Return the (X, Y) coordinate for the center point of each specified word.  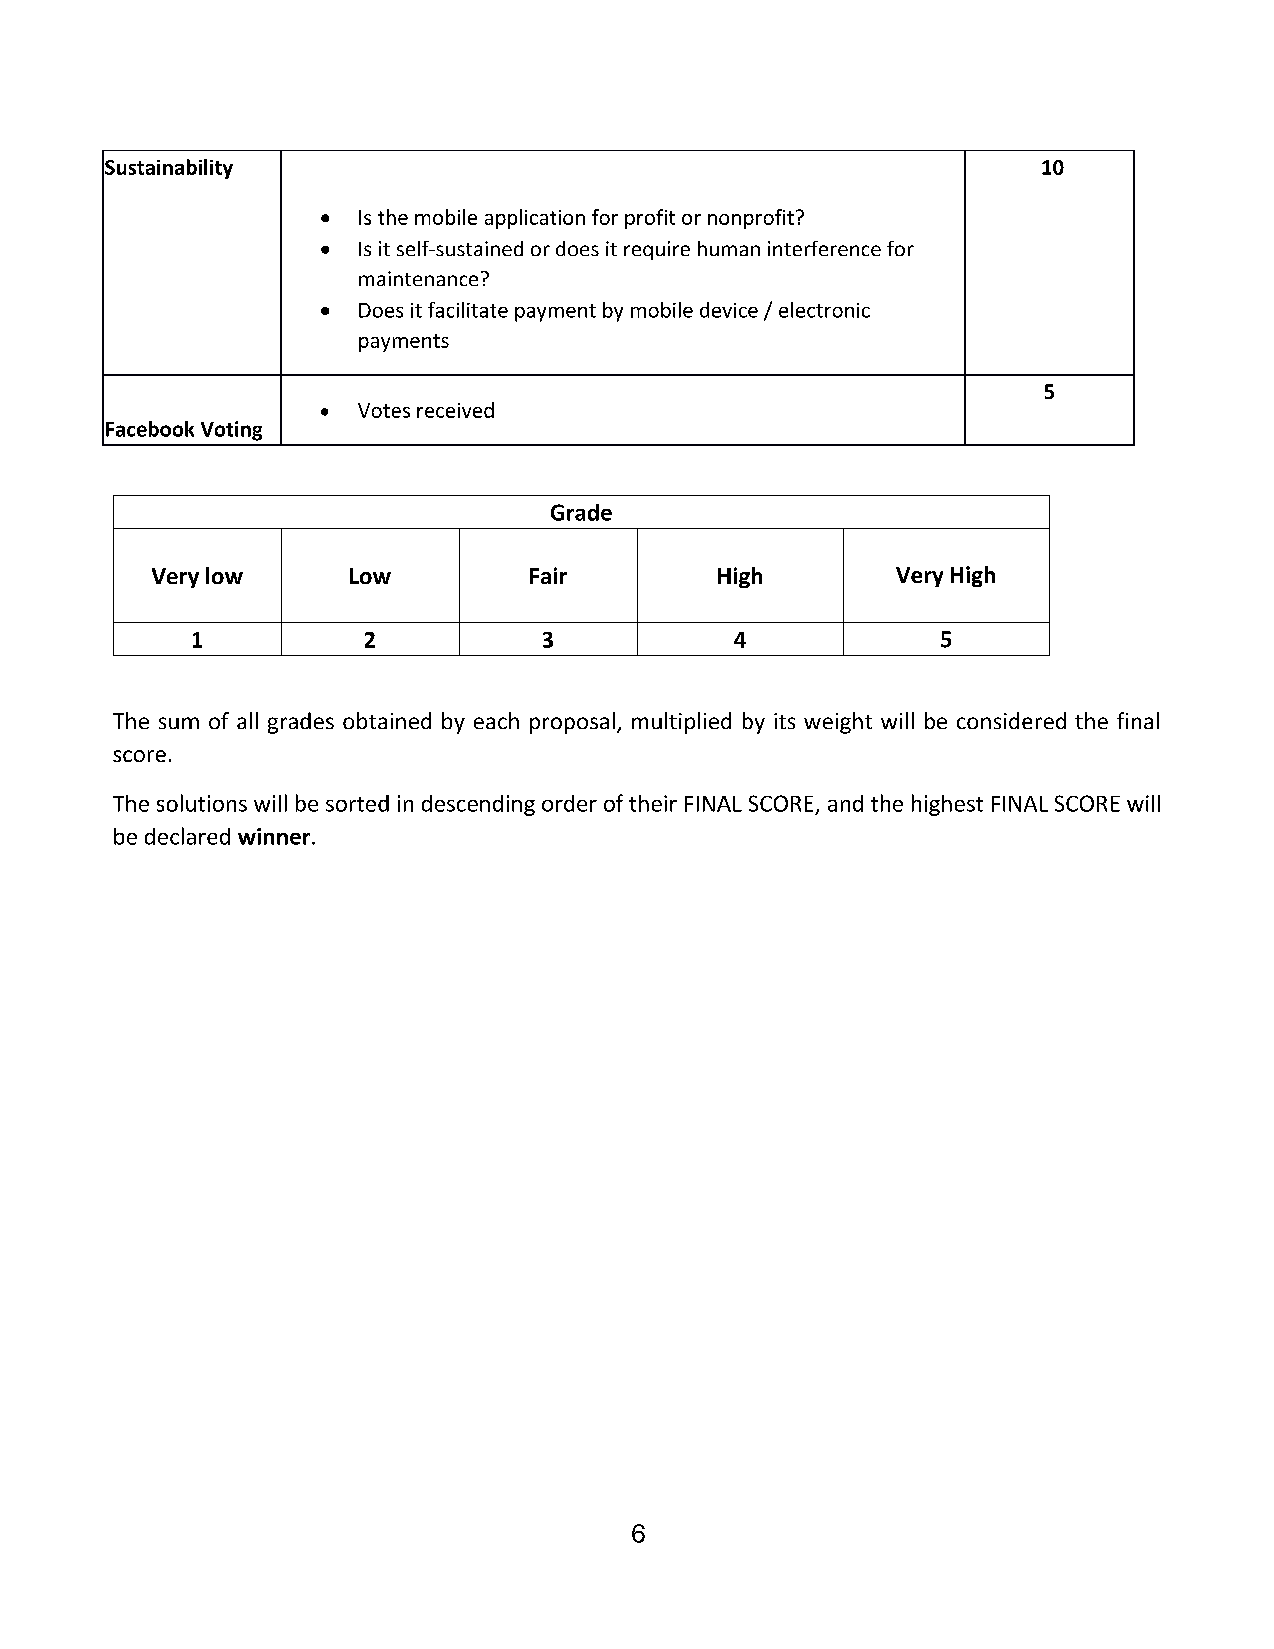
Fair (548, 575)
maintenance (418, 278)
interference (824, 248)
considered (1011, 720)
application (535, 219)
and (845, 803)
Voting (231, 431)
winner (274, 836)
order (569, 803)
